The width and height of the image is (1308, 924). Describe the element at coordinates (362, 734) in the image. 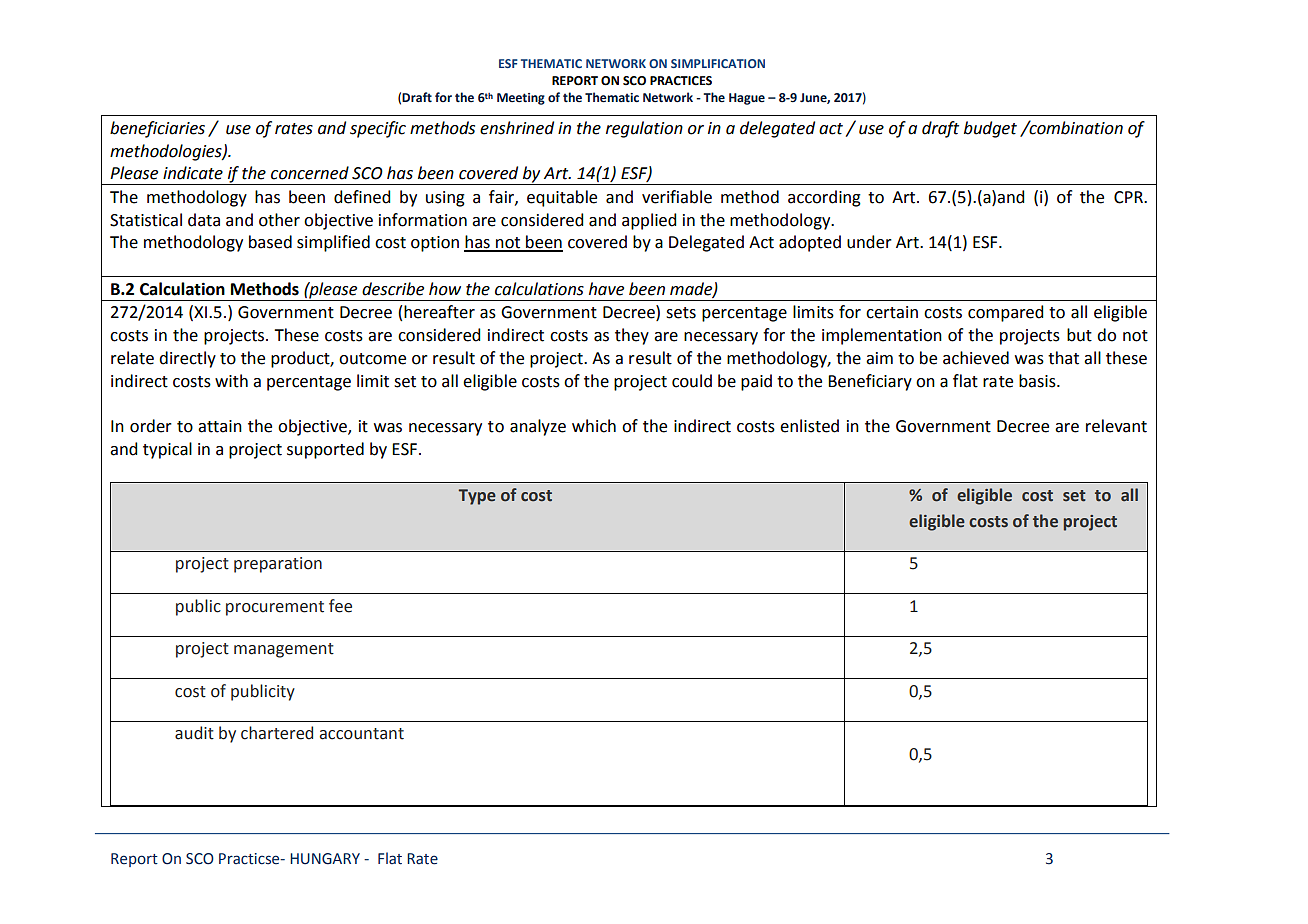

I see `accountant` at that location.
